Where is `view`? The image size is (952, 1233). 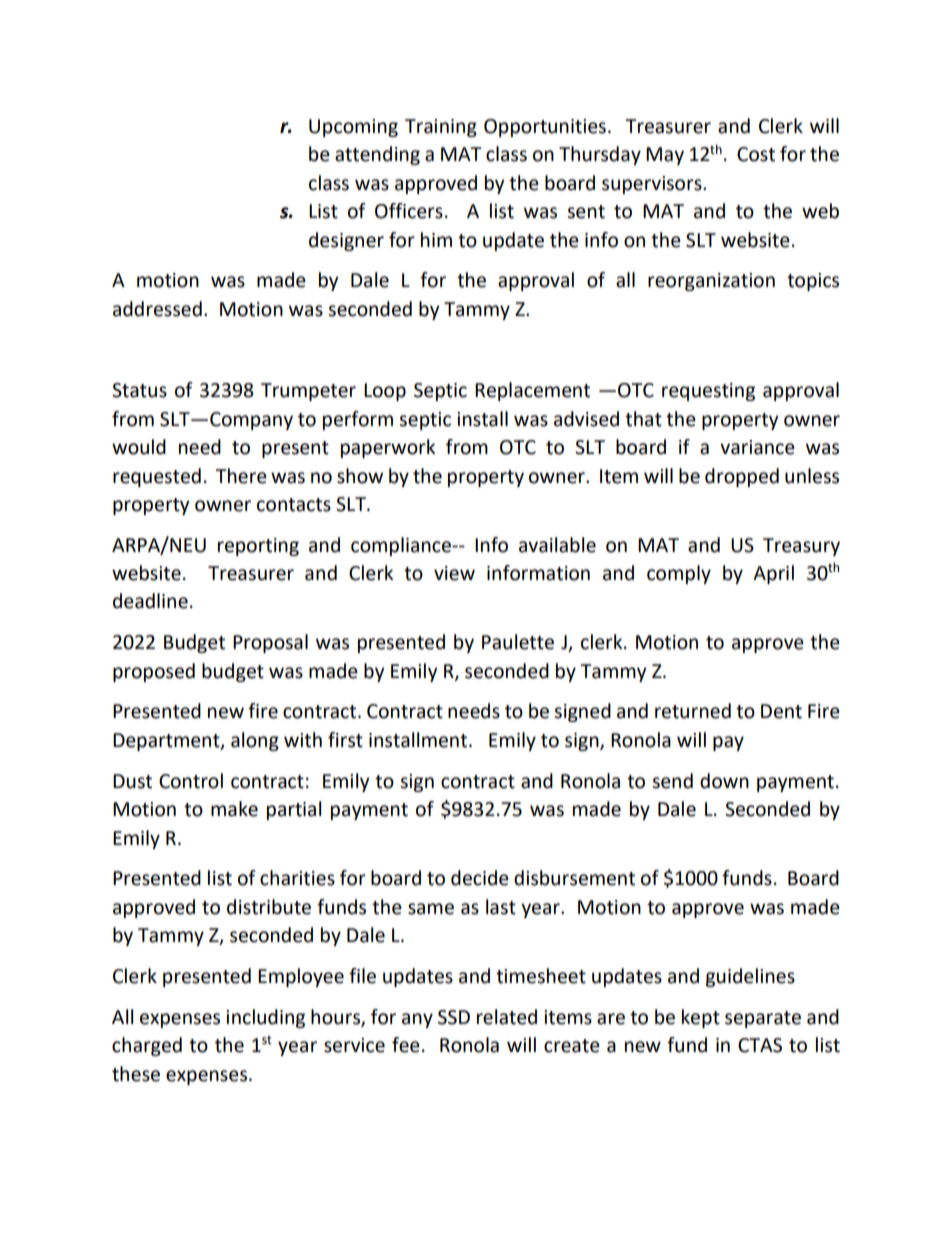 view is located at coordinates (454, 573).
